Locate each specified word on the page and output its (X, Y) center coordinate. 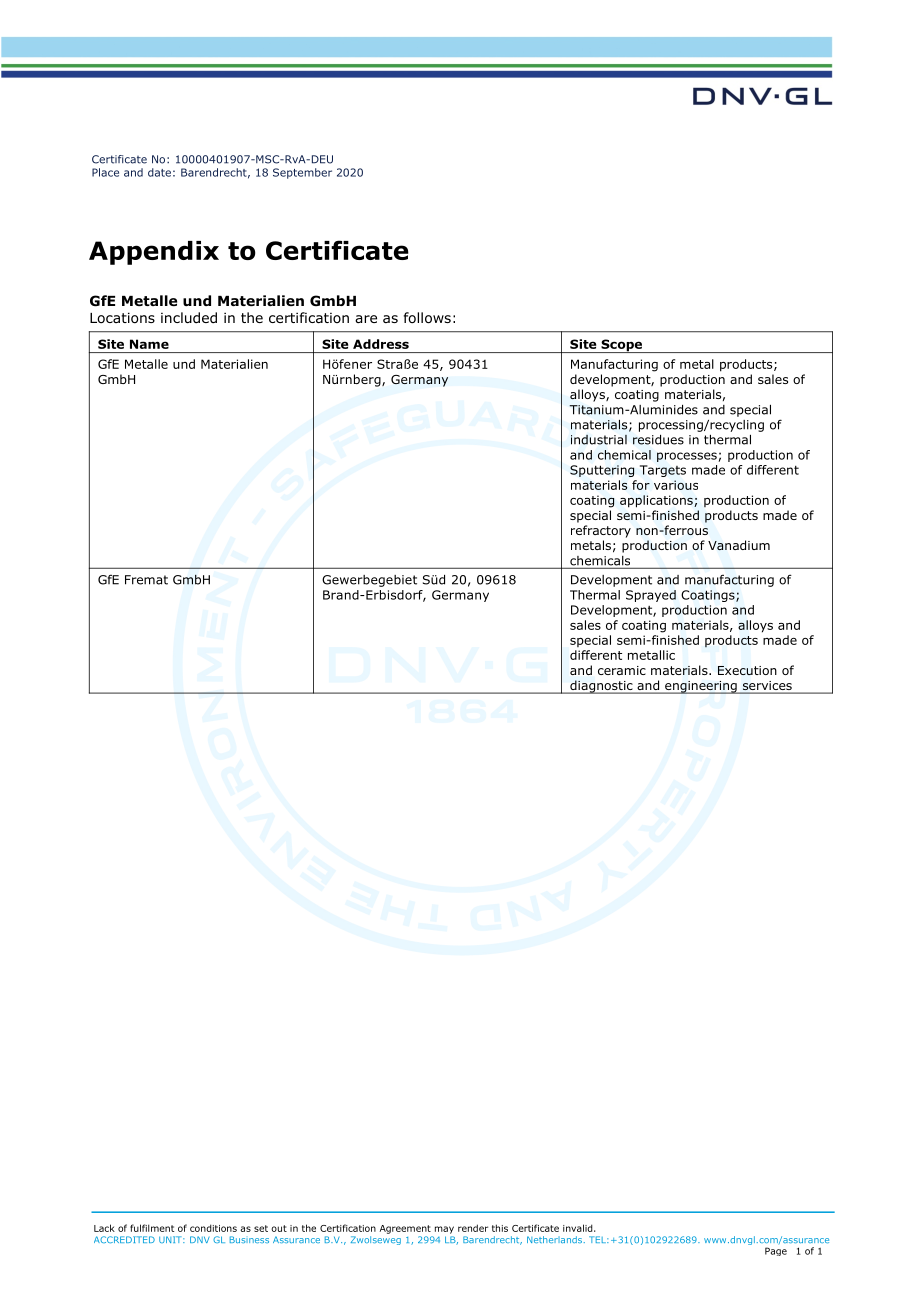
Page (776, 1251)
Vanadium (739, 545)
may (444, 1230)
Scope (622, 346)
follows (427, 318)
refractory (601, 531)
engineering (701, 687)
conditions (213, 1228)
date (159, 172)
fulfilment (152, 1228)
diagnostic (601, 687)
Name (149, 344)
